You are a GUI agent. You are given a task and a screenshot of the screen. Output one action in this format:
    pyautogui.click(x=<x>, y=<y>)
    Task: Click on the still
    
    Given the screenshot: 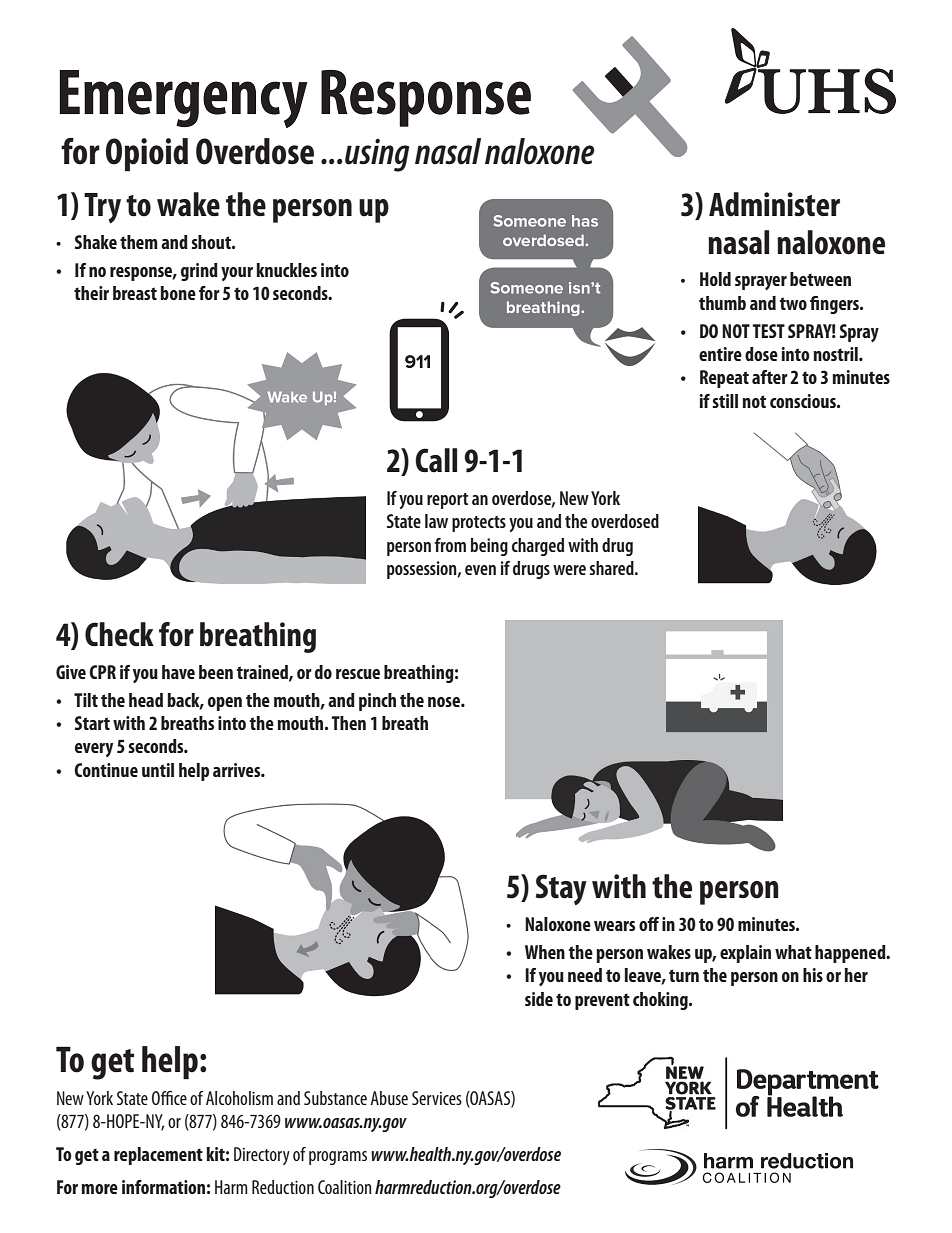 What is the action you would take?
    pyautogui.click(x=725, y=401)
